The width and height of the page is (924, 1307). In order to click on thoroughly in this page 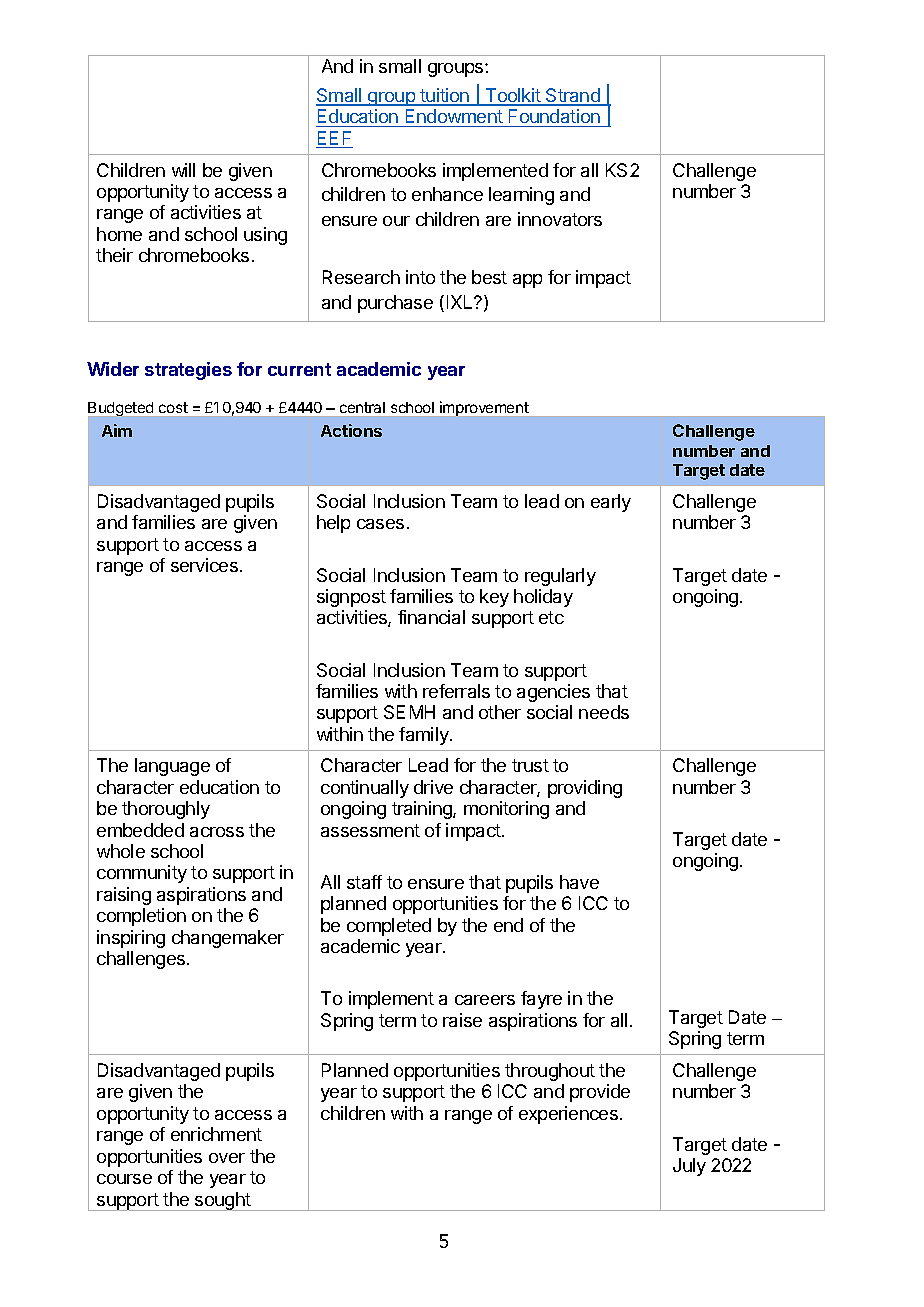, I will do `click(166, 810)`.
